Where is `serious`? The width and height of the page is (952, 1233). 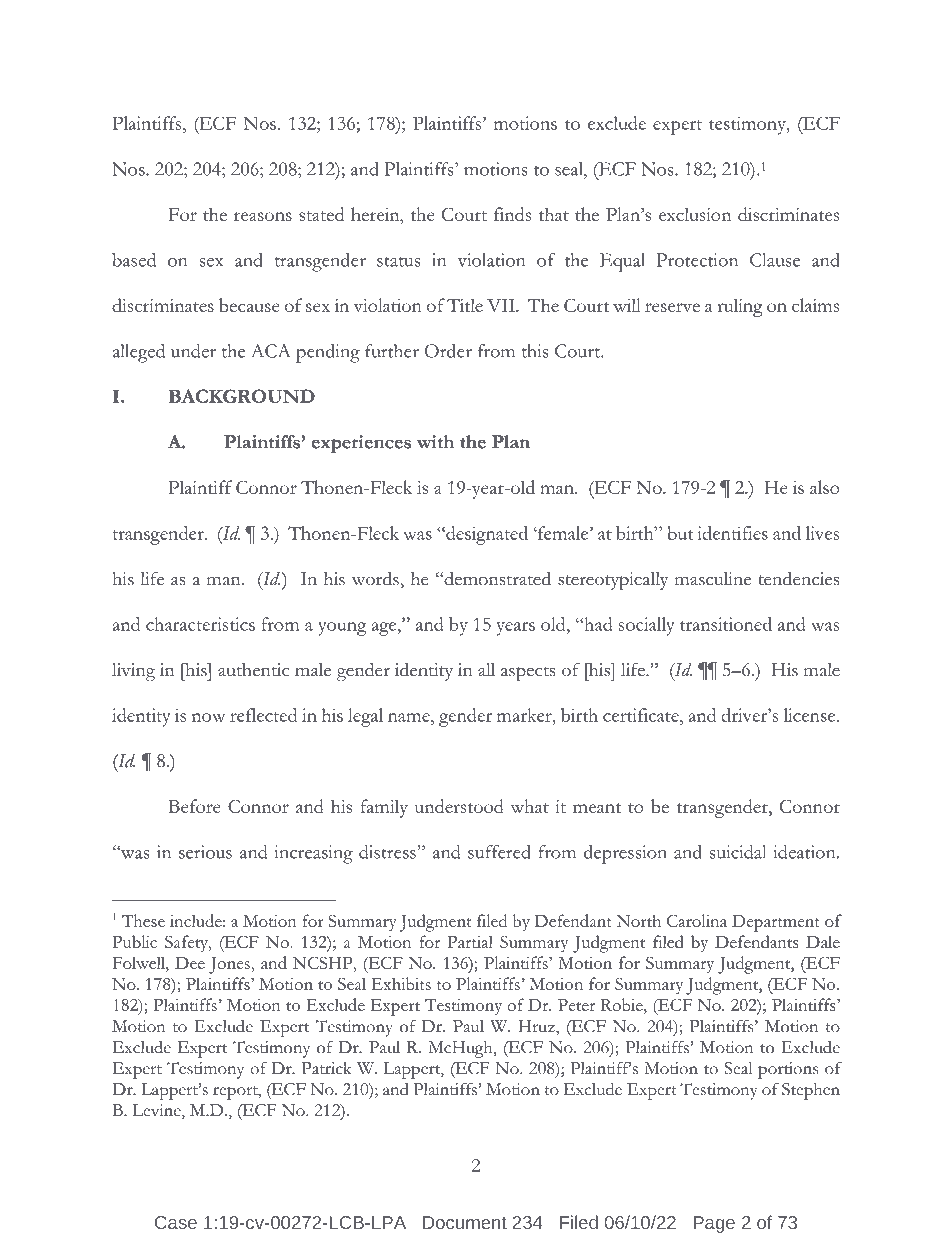 serious is located at coordinates (205, 852).
